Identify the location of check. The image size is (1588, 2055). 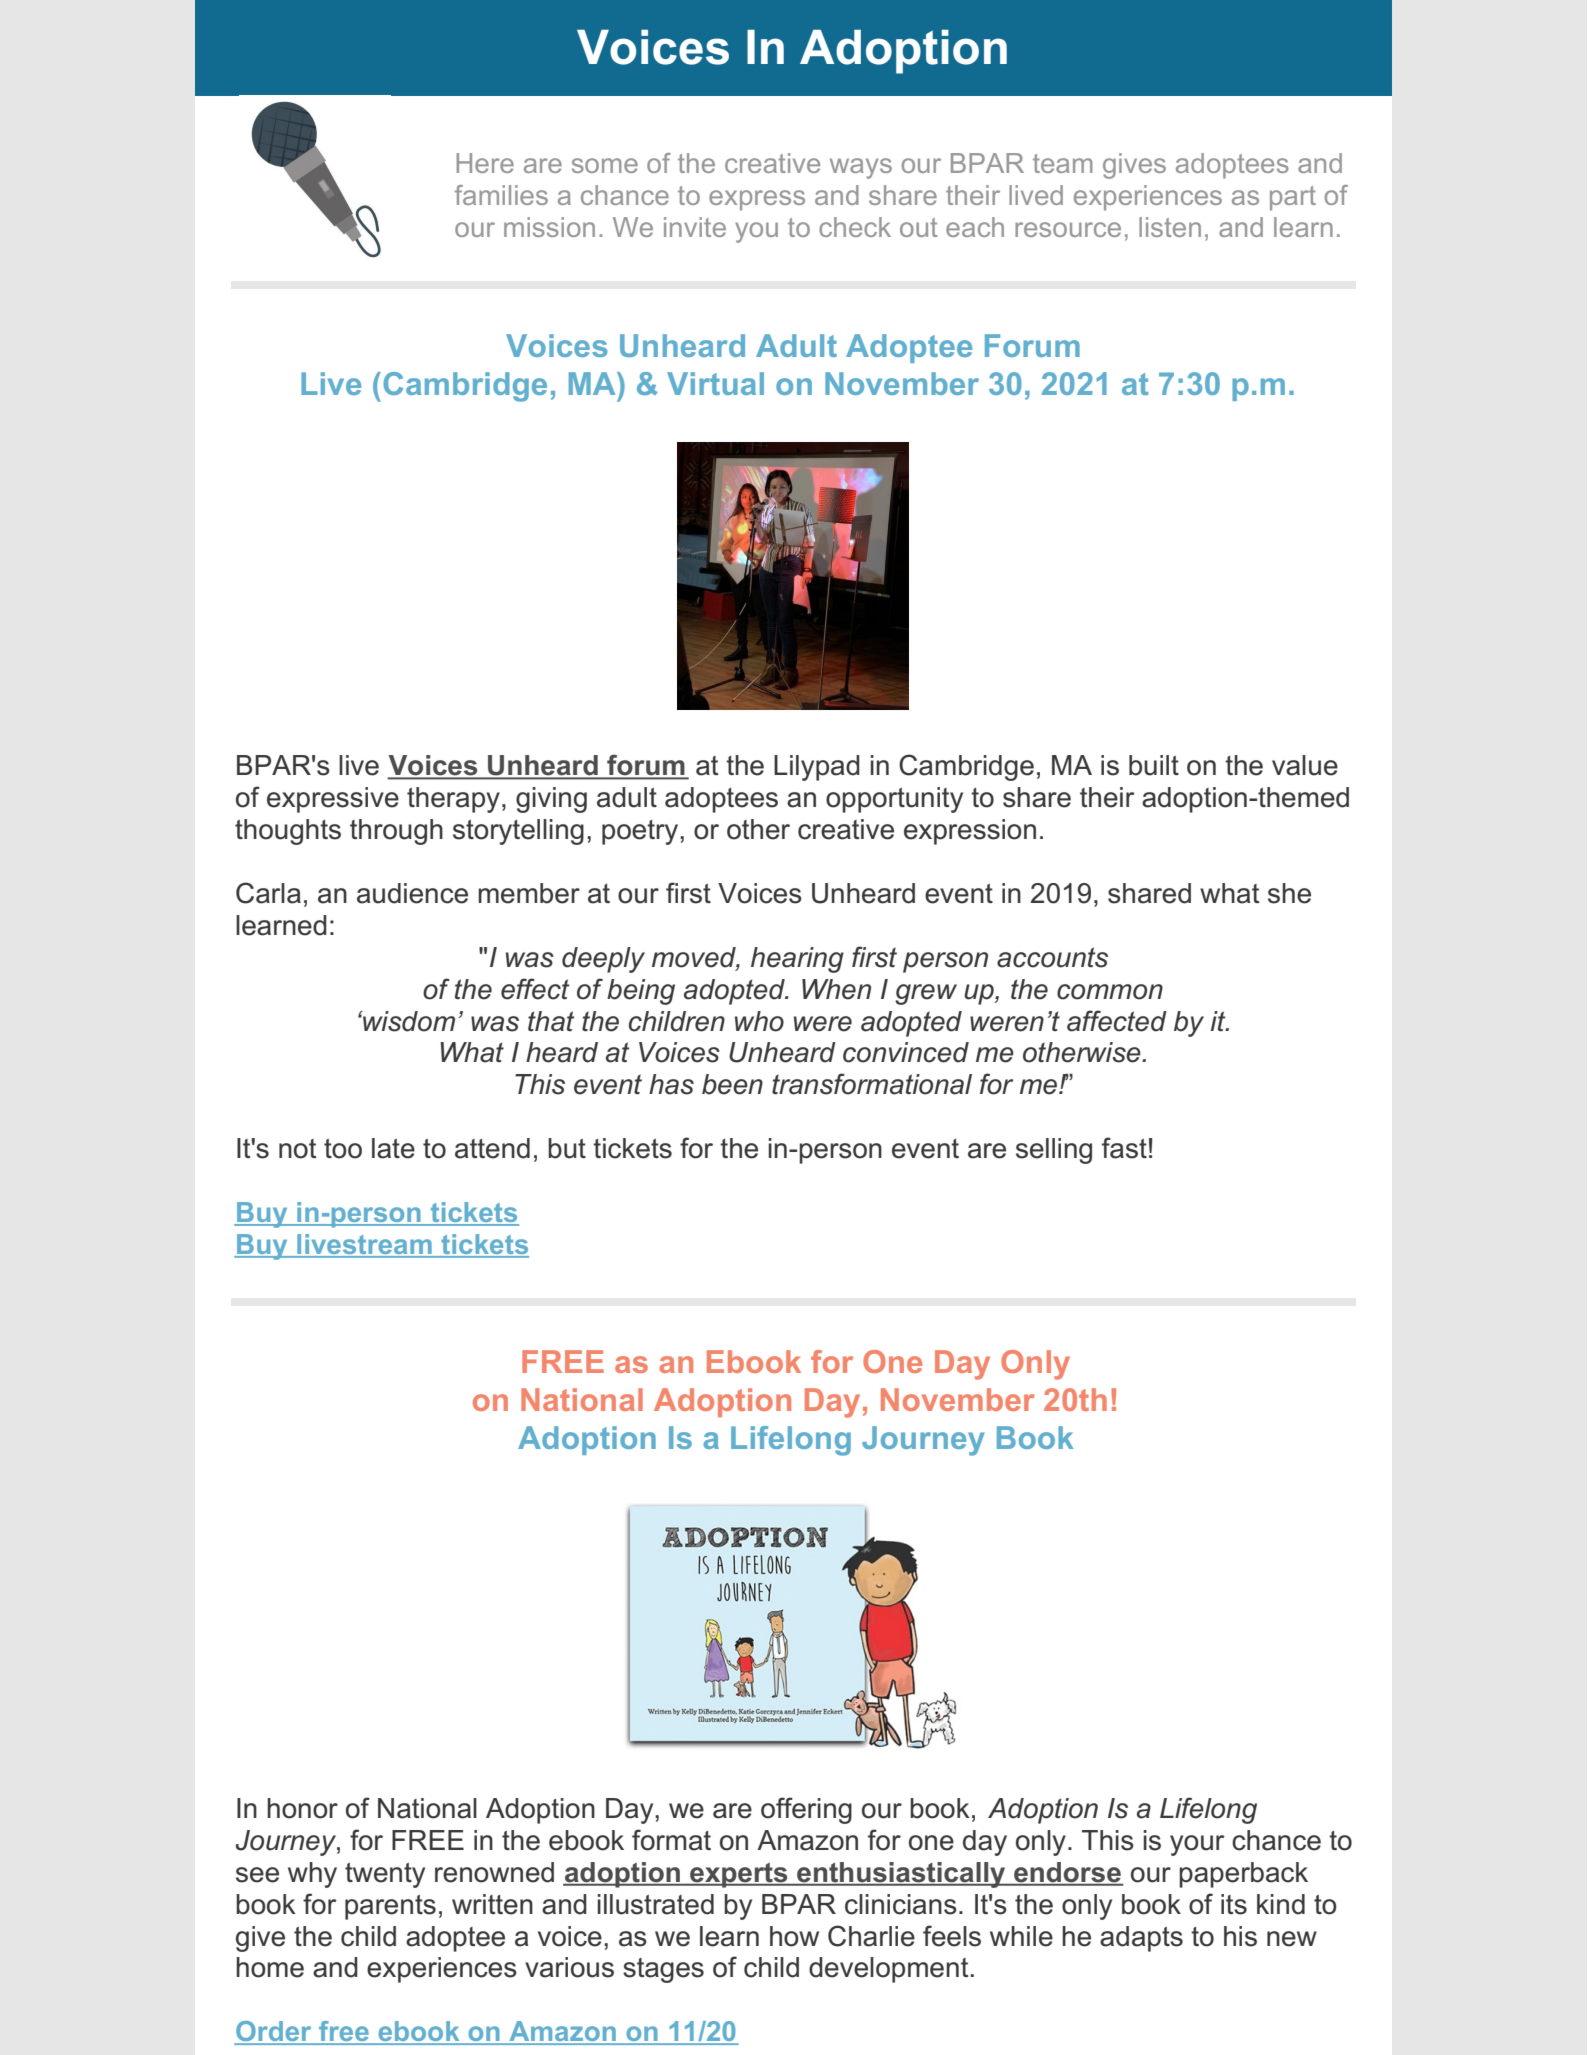
(855, 227).
